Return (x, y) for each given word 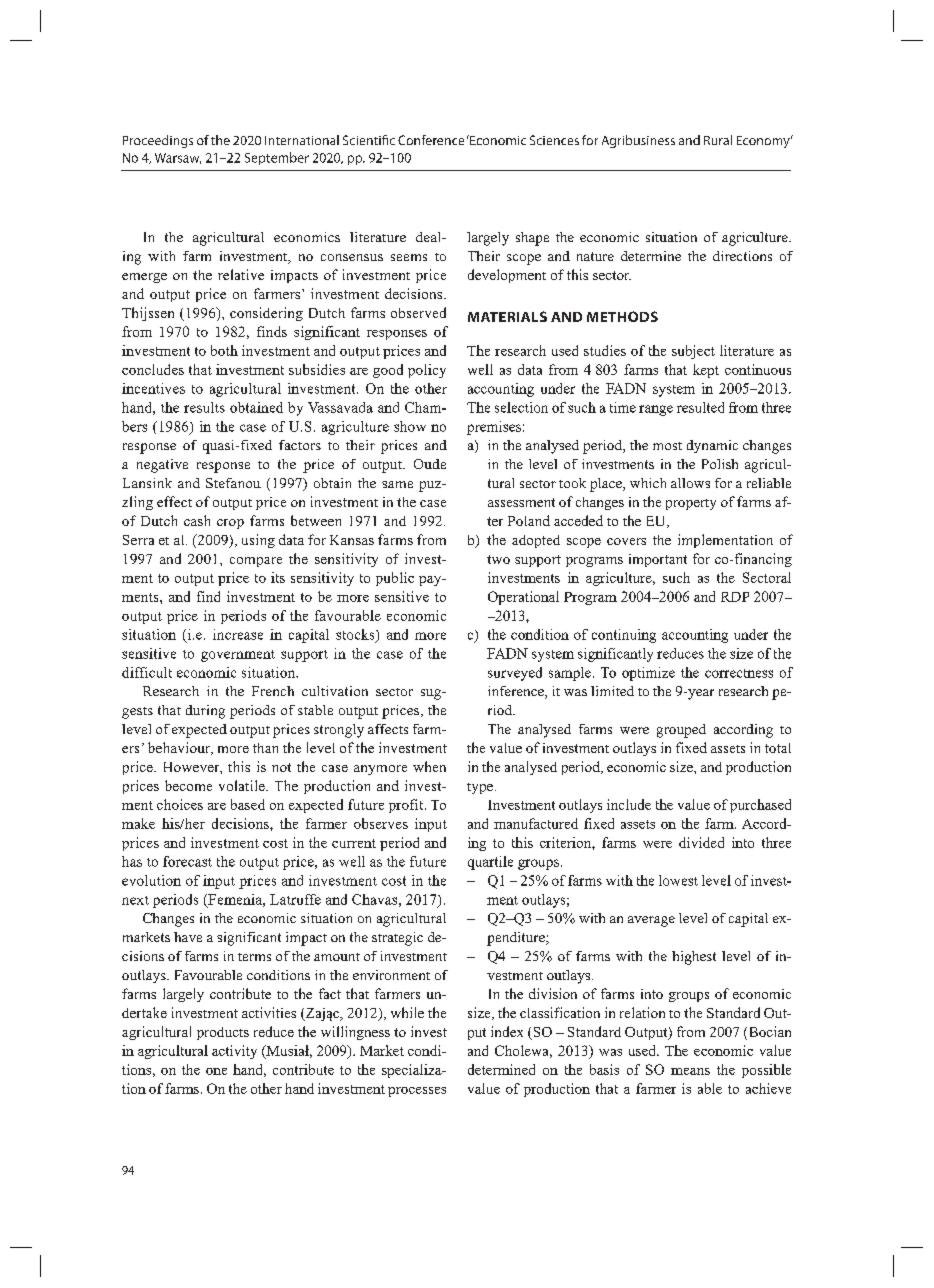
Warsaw (178, 158)
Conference (431, 140)
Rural (718, 140)
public (395, 579)
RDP (735, 597)
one (216, 1071)
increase (238, 634)
